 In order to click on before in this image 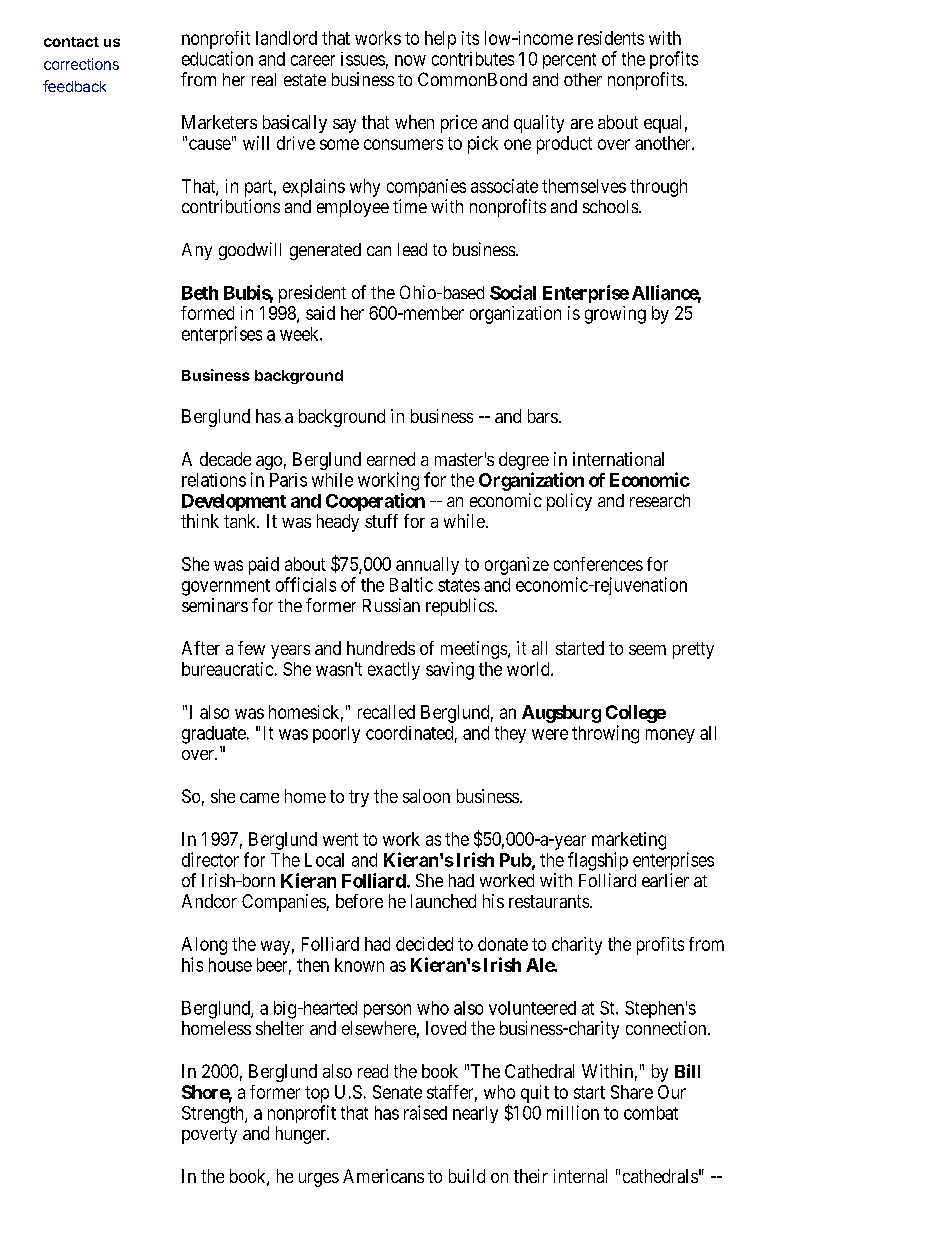, I will do `click(359, 901)`.
